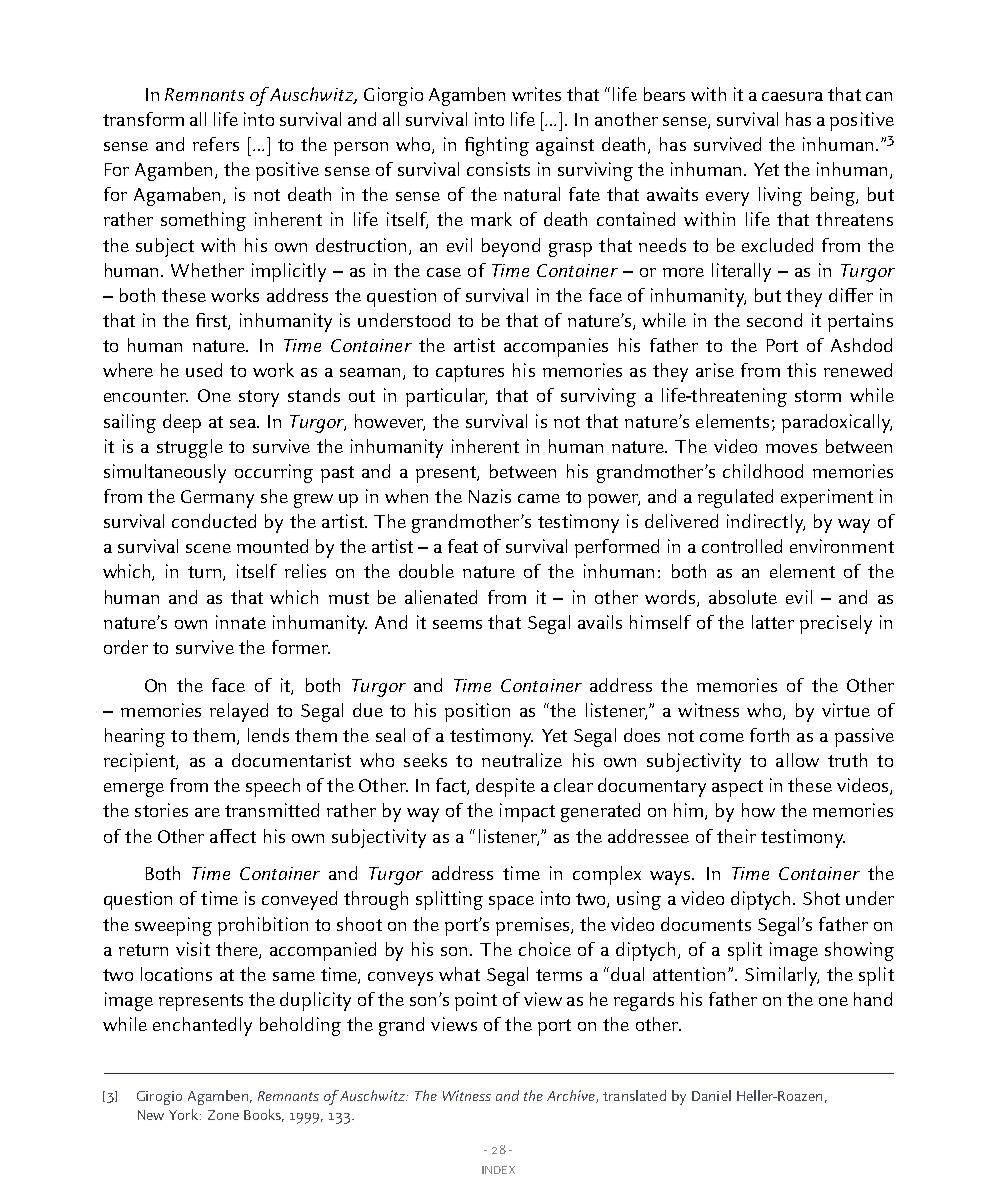 This screenshot has height=1204, width=997. Describe the element at coordinates (204, 370) in the screenshot. I see `used` at that location.
